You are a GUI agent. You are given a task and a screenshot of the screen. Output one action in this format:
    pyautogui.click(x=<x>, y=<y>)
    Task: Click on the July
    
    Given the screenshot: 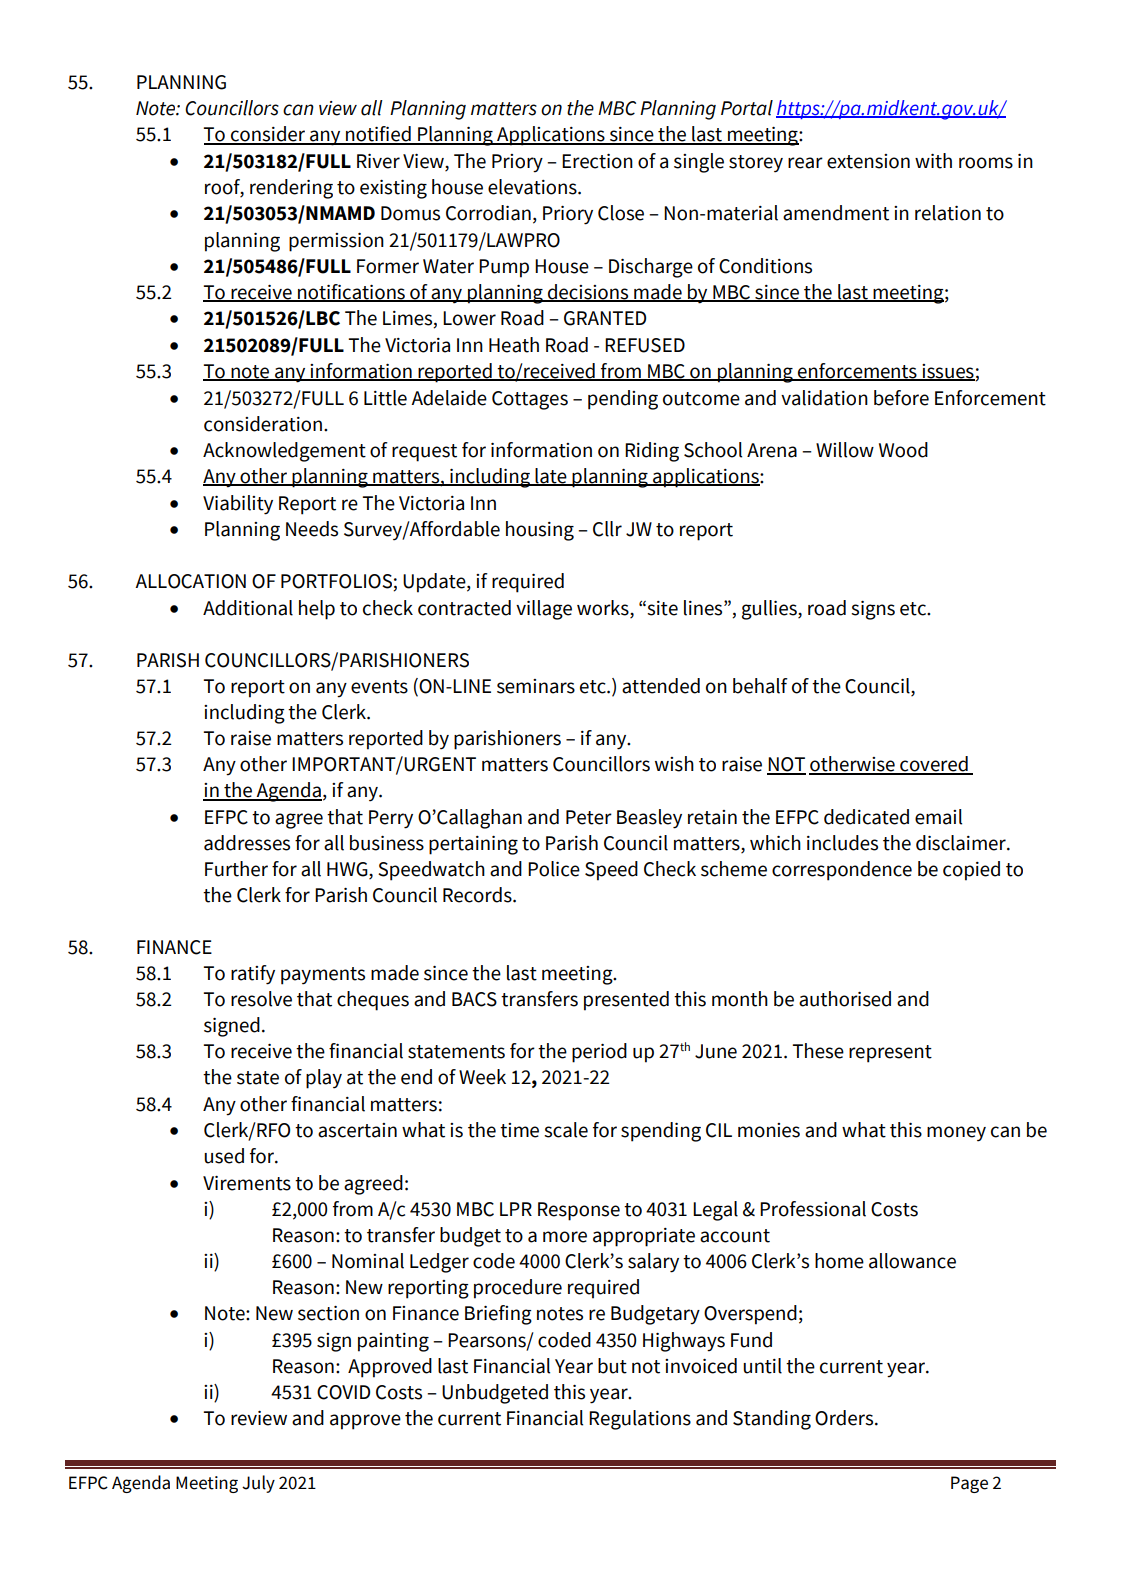 What is the action you would take?
    pyautogui.click(x=258, y=1484)
